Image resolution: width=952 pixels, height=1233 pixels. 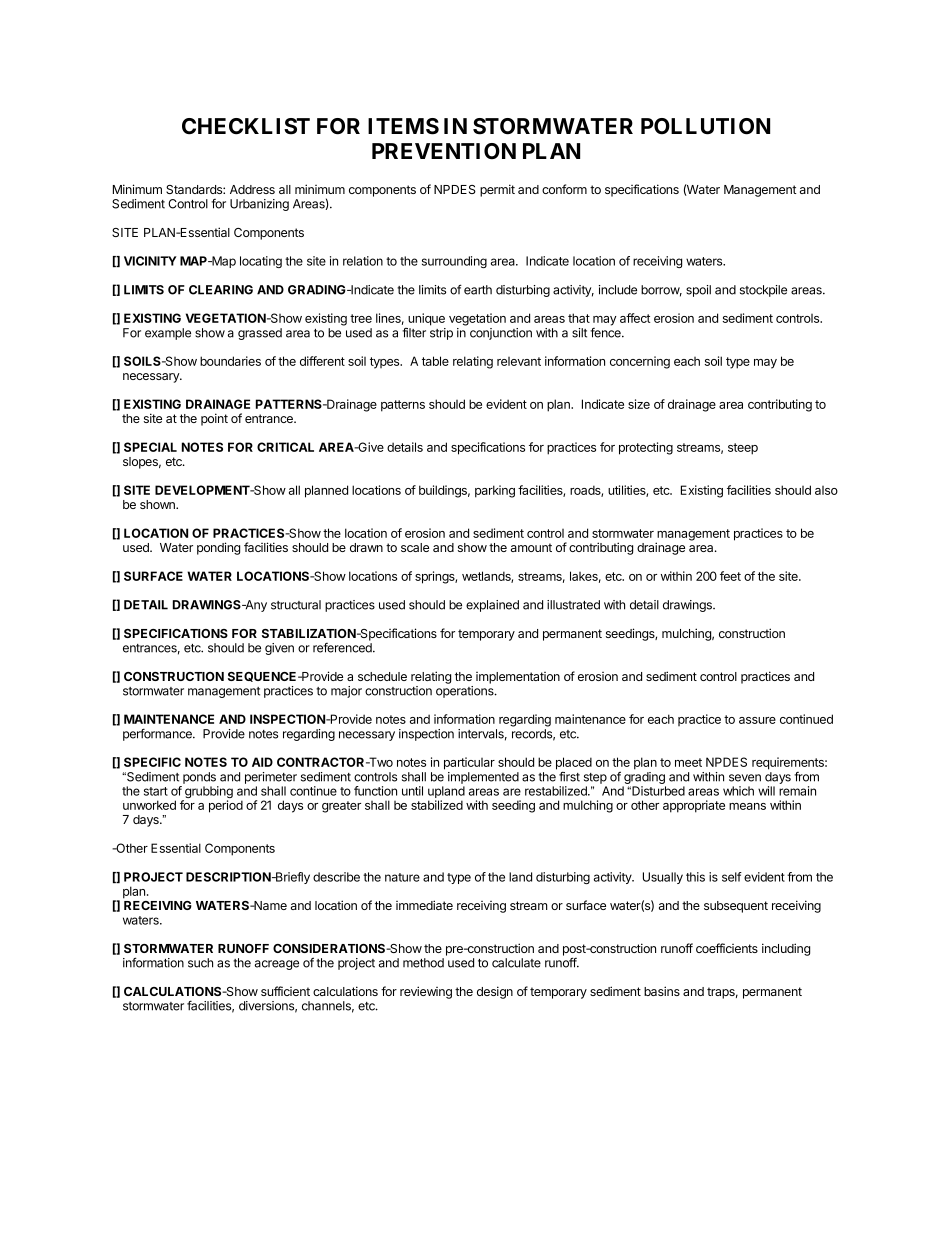 I want to click on POLLUTION, so click(x=705, y=126).
